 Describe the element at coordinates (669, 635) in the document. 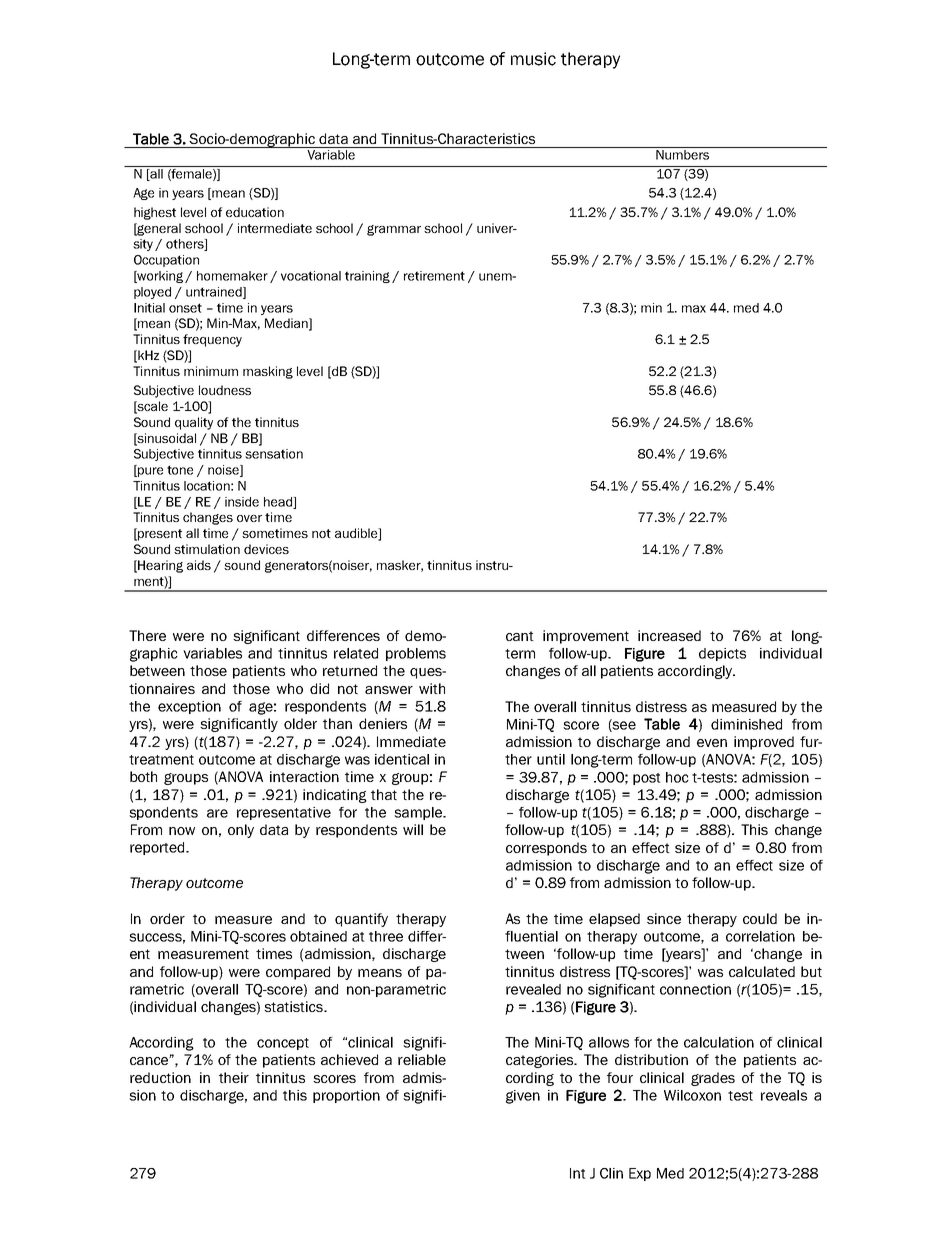

I see `increased` at that location.
